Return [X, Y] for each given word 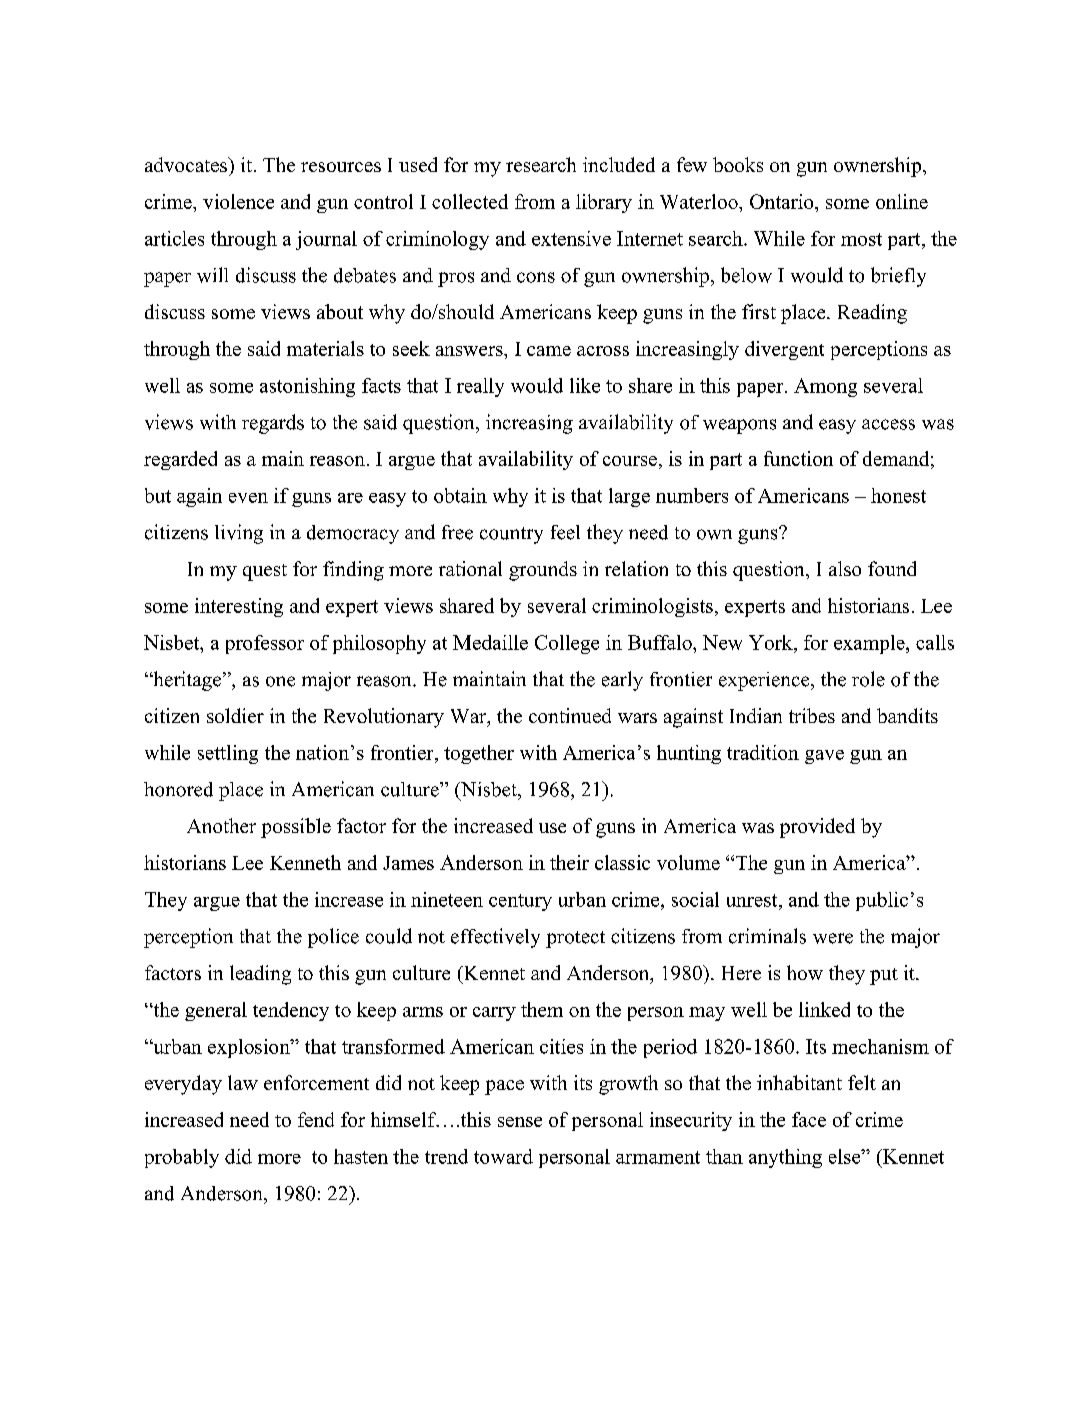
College [567, 644]
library [604, 203]
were [833, 938]
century [520, 902]
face [809, 1119]
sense [520, 1122]
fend [316, 1119]
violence [238, 201]
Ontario [783, 201]
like [585, 385]
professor [265, 644]
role [868, 679]
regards [273, 424]
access [888, 424]
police [333, 938]
